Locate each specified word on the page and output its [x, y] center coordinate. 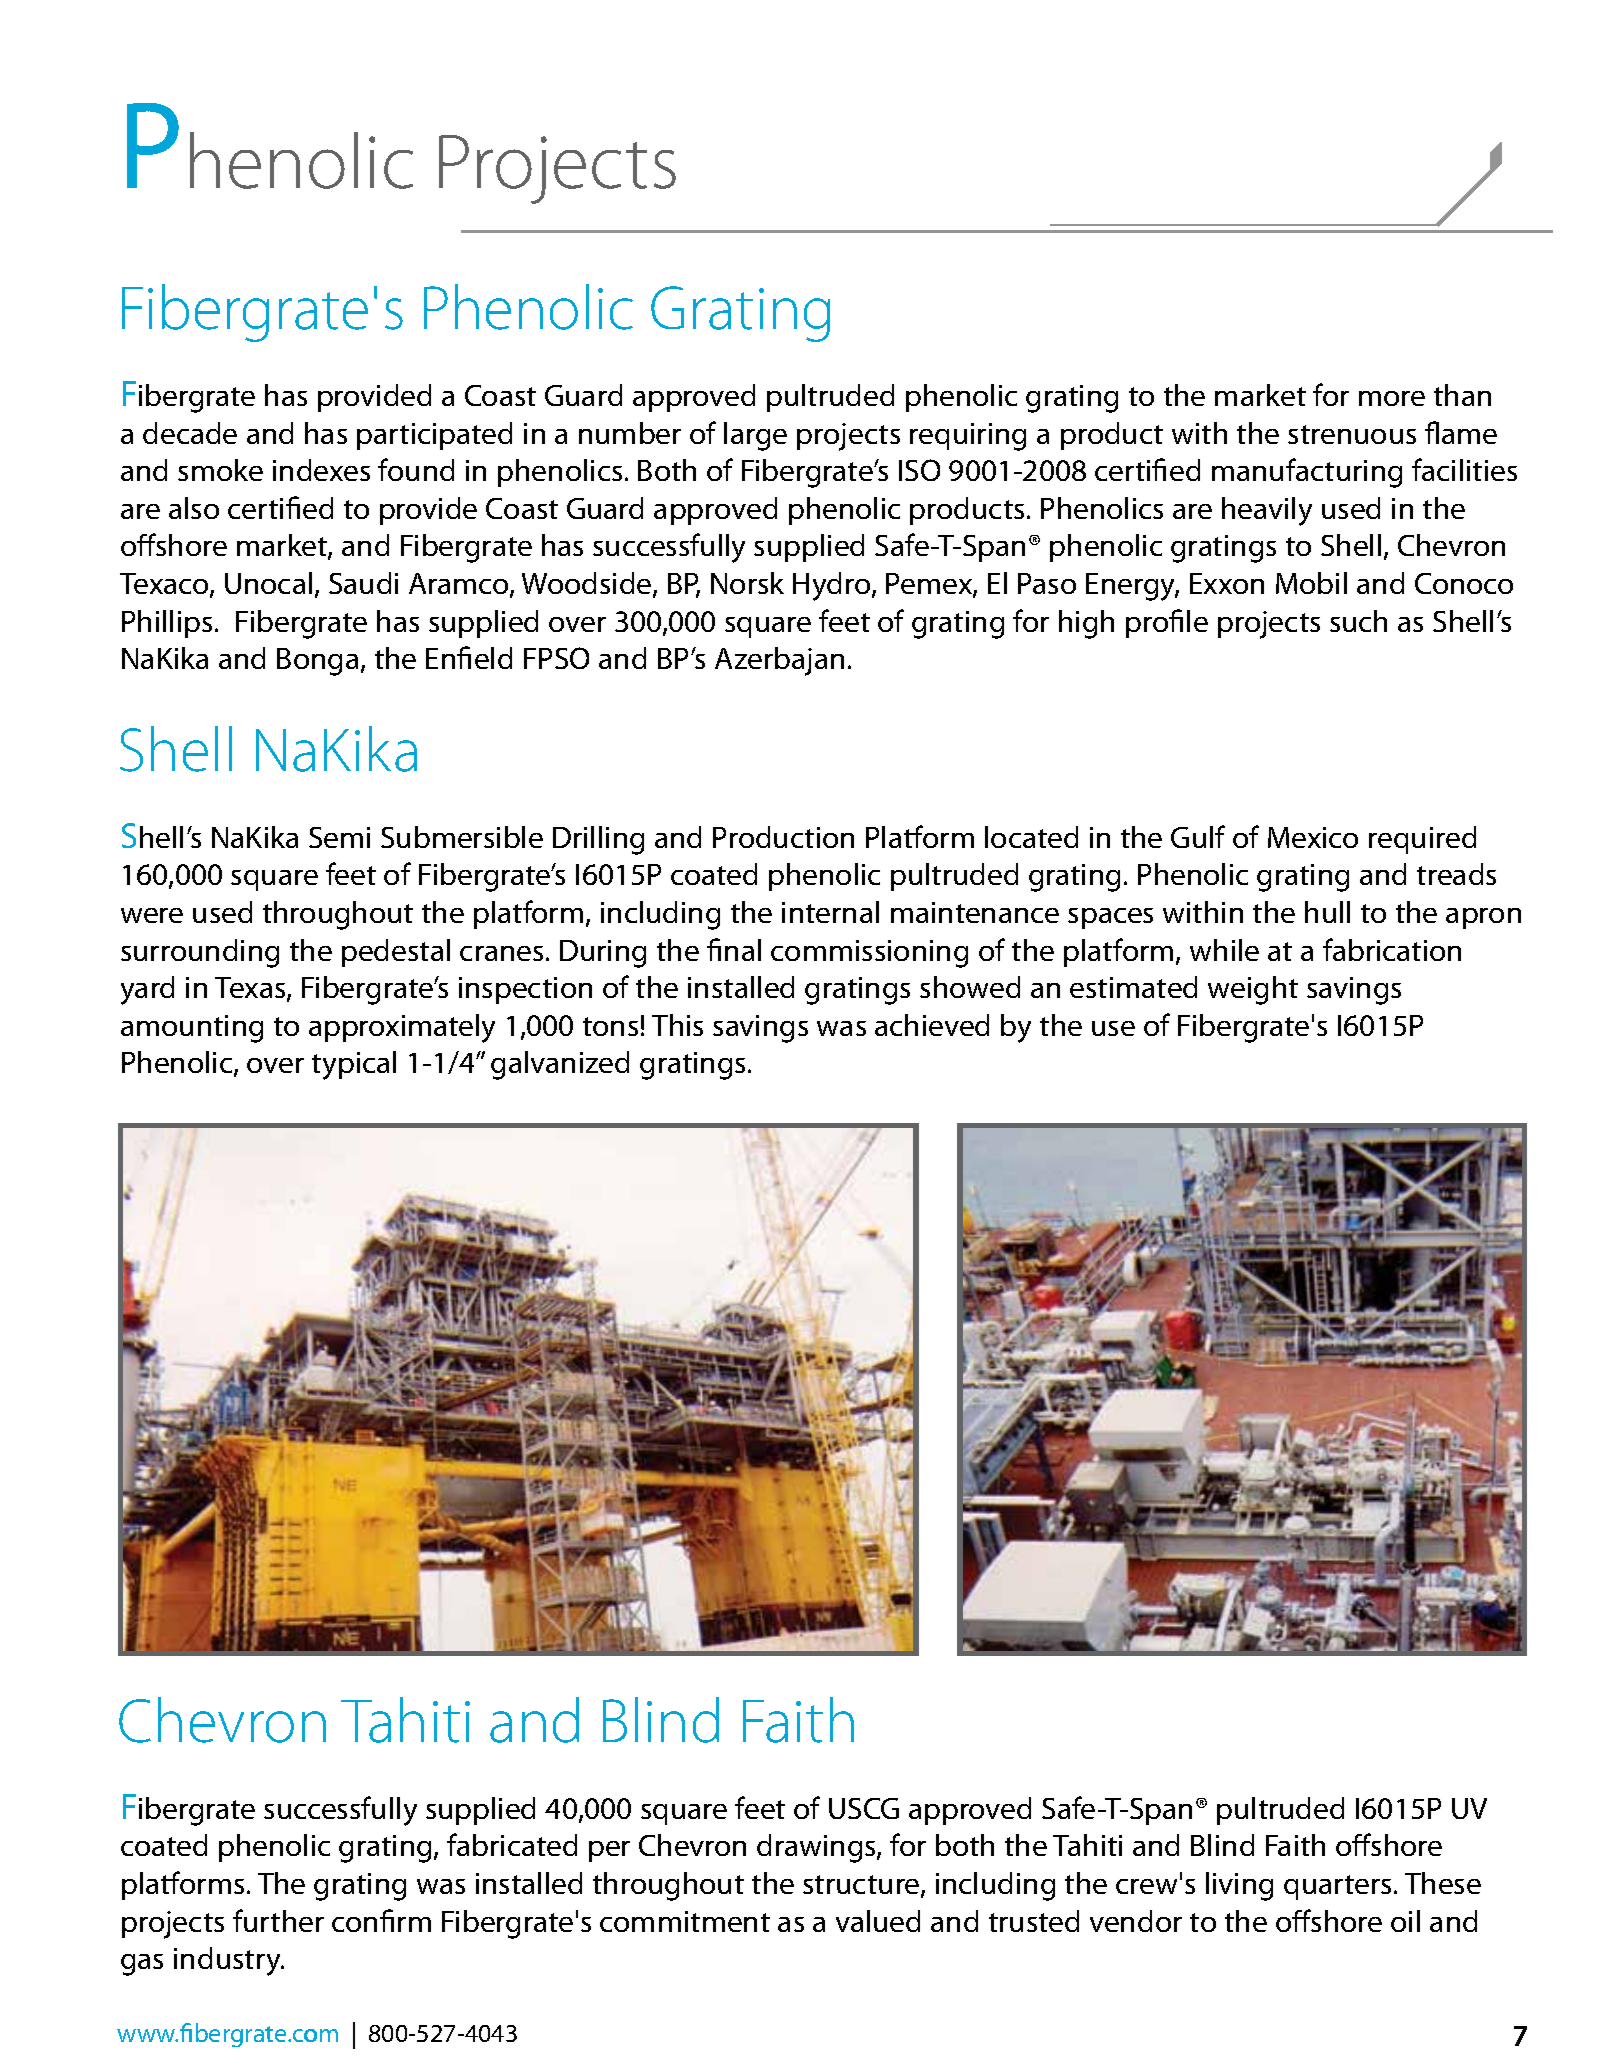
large [755, 436]
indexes [321, 470]
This [677, 1025]
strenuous [1352, 434]
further [278, 1920]
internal [830, 912]
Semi [339, 837]
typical [354, 1065]
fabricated [512, 1844]
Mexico [1313, 837]
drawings [817, 1848]
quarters [1337, 1887]
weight [1253, 990]
